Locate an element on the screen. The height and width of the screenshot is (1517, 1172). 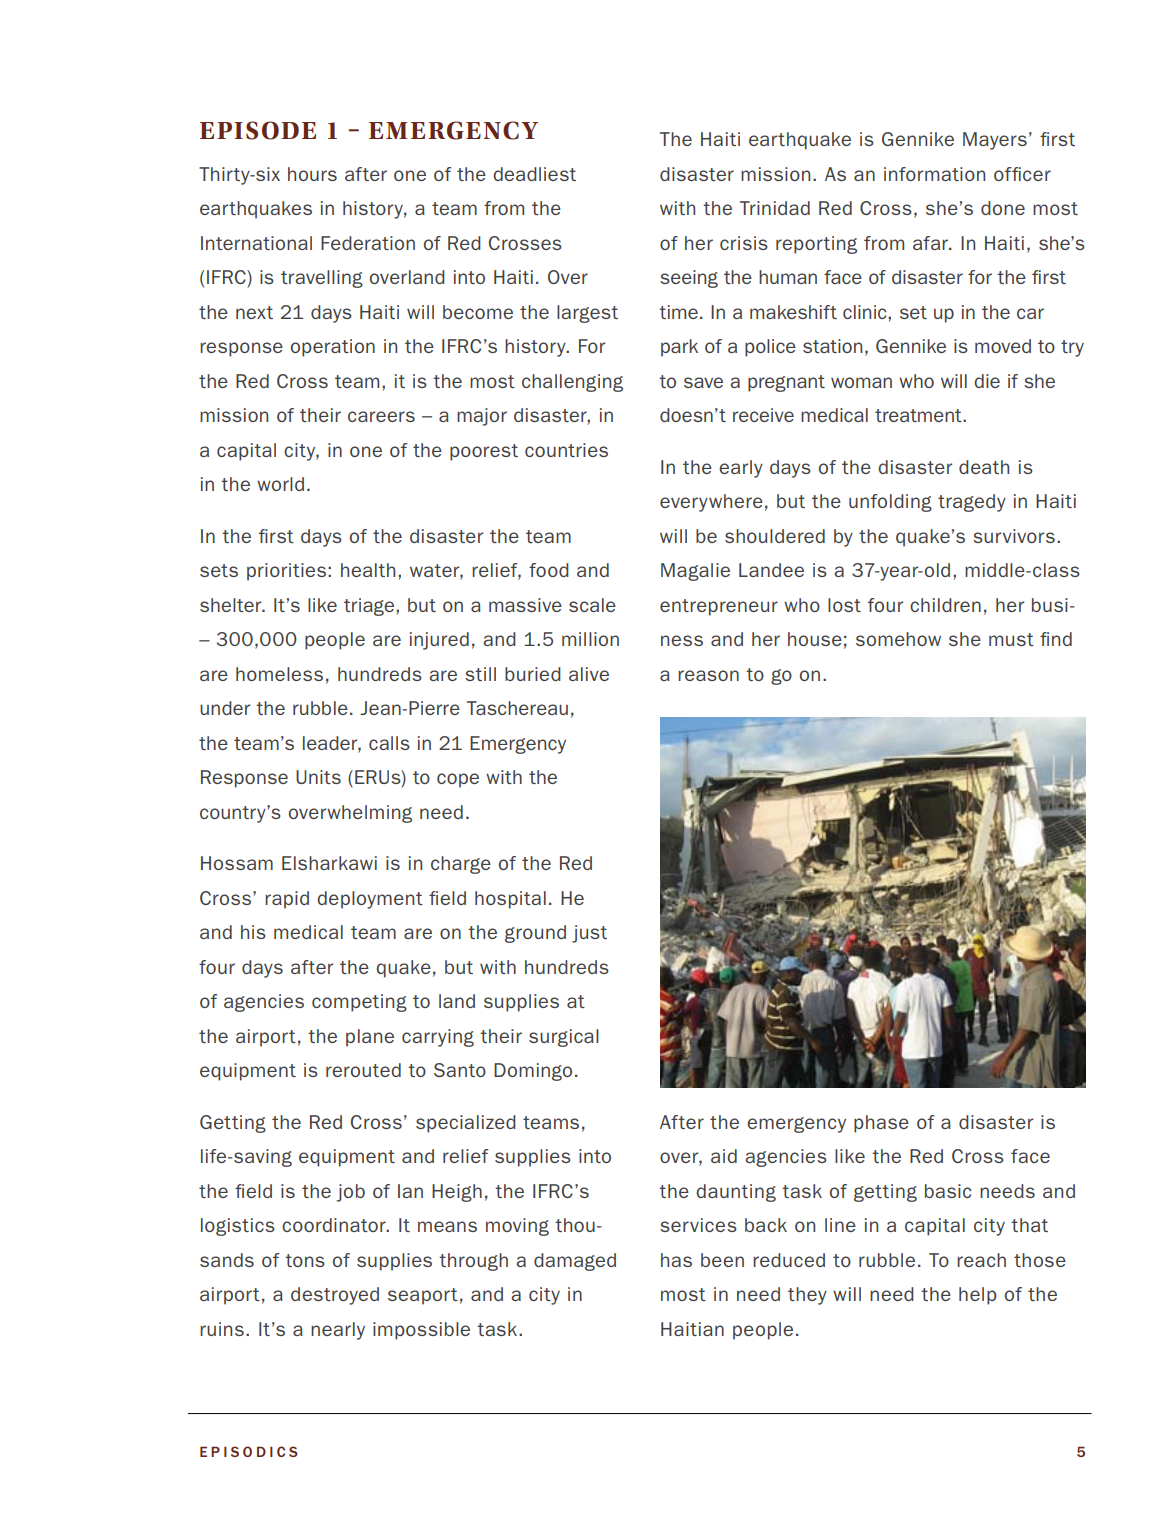
phase is located at coordinates (881, 1124).
